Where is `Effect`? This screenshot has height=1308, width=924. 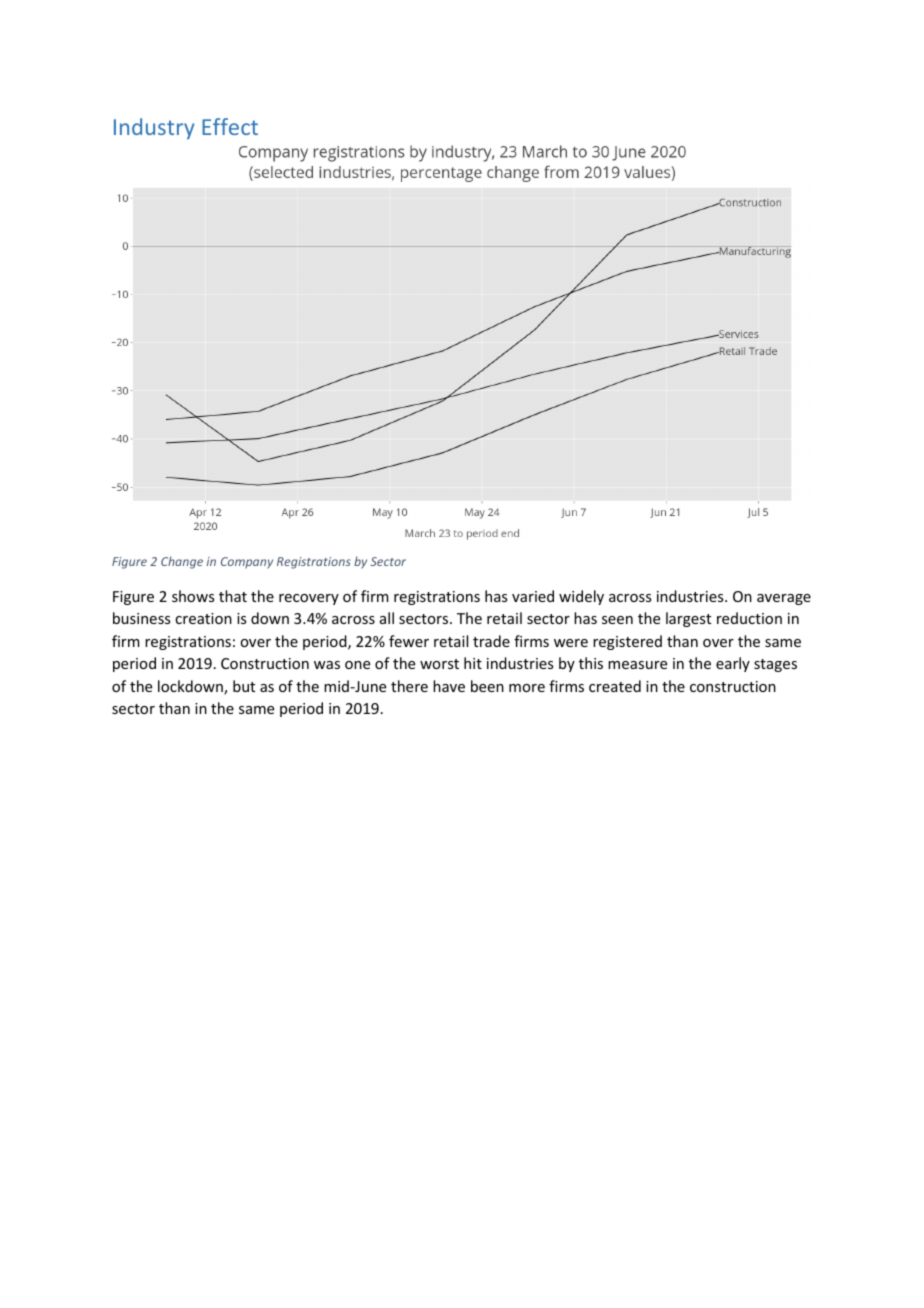 Effect is located at coordinates (230, 126).
